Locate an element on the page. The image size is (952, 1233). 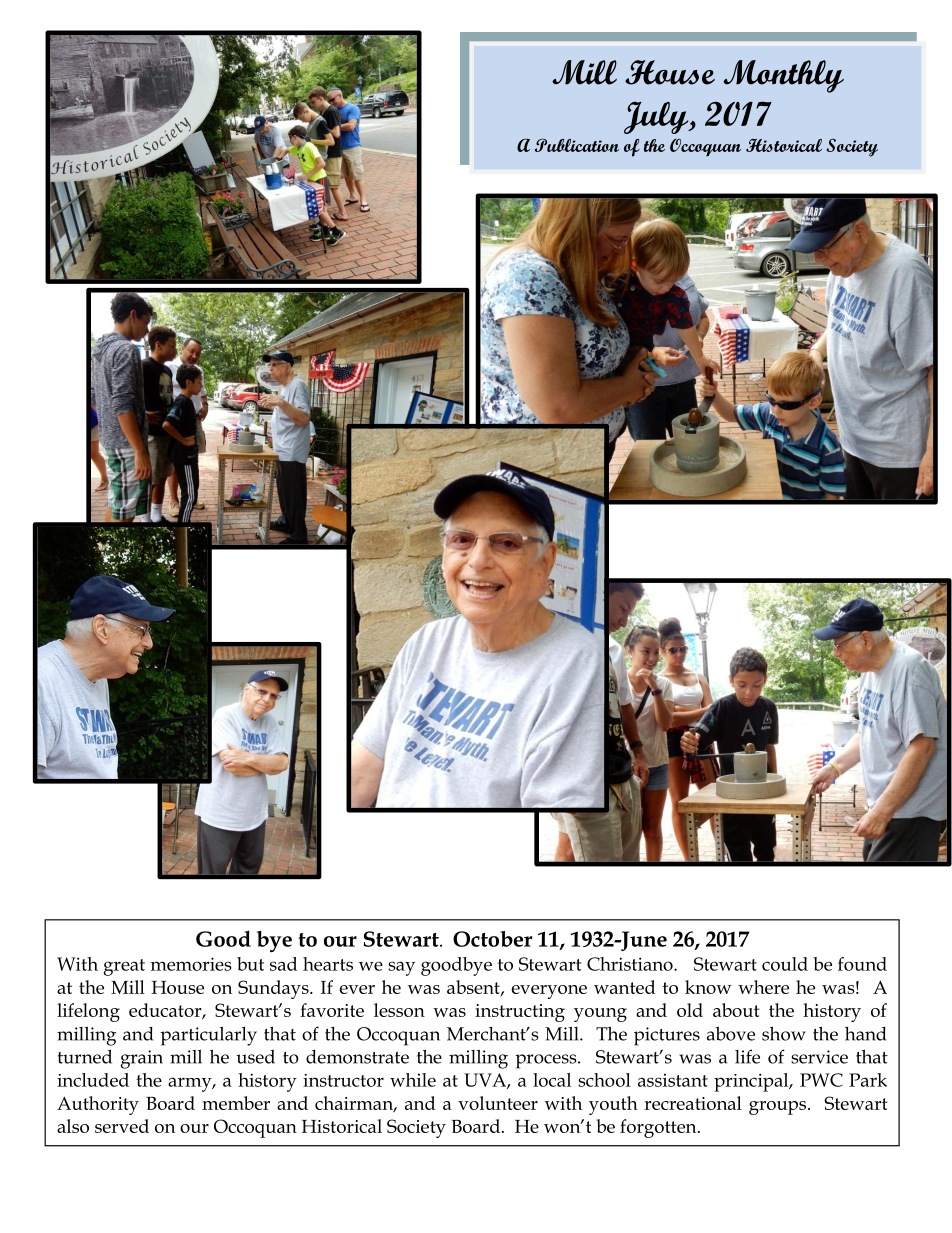
October is located at coordinates (492, 939).
